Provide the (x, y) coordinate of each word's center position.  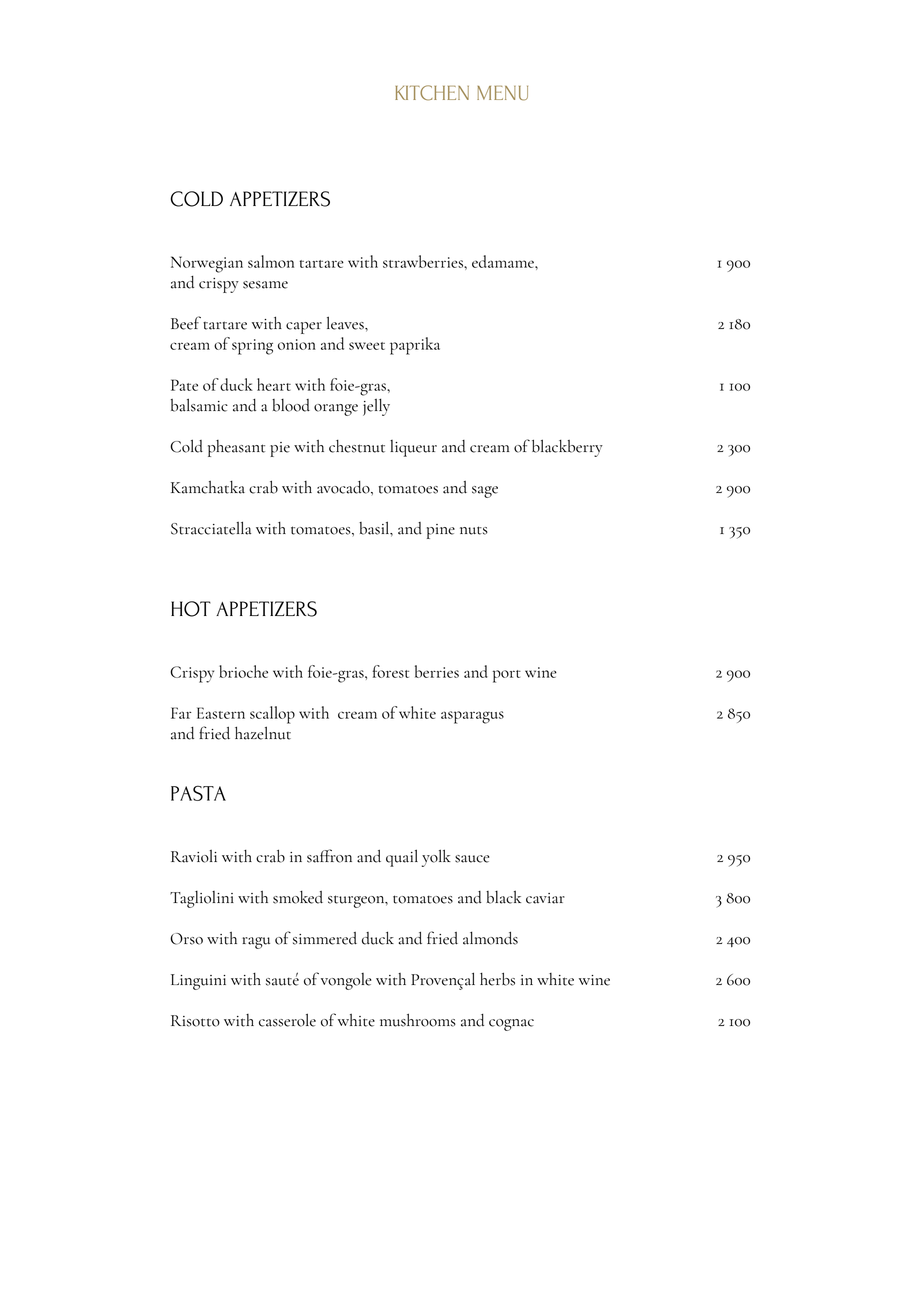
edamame (504, 261)
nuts (474, 530)
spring (252, 347)
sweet (367, 346)
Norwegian (207, 264)
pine (441, 531)
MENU (502, 93)
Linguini (198, 982)
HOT (191, 609)
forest (391, 671)
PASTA (198, 793)
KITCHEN (432, 93)
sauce (472, 859)
